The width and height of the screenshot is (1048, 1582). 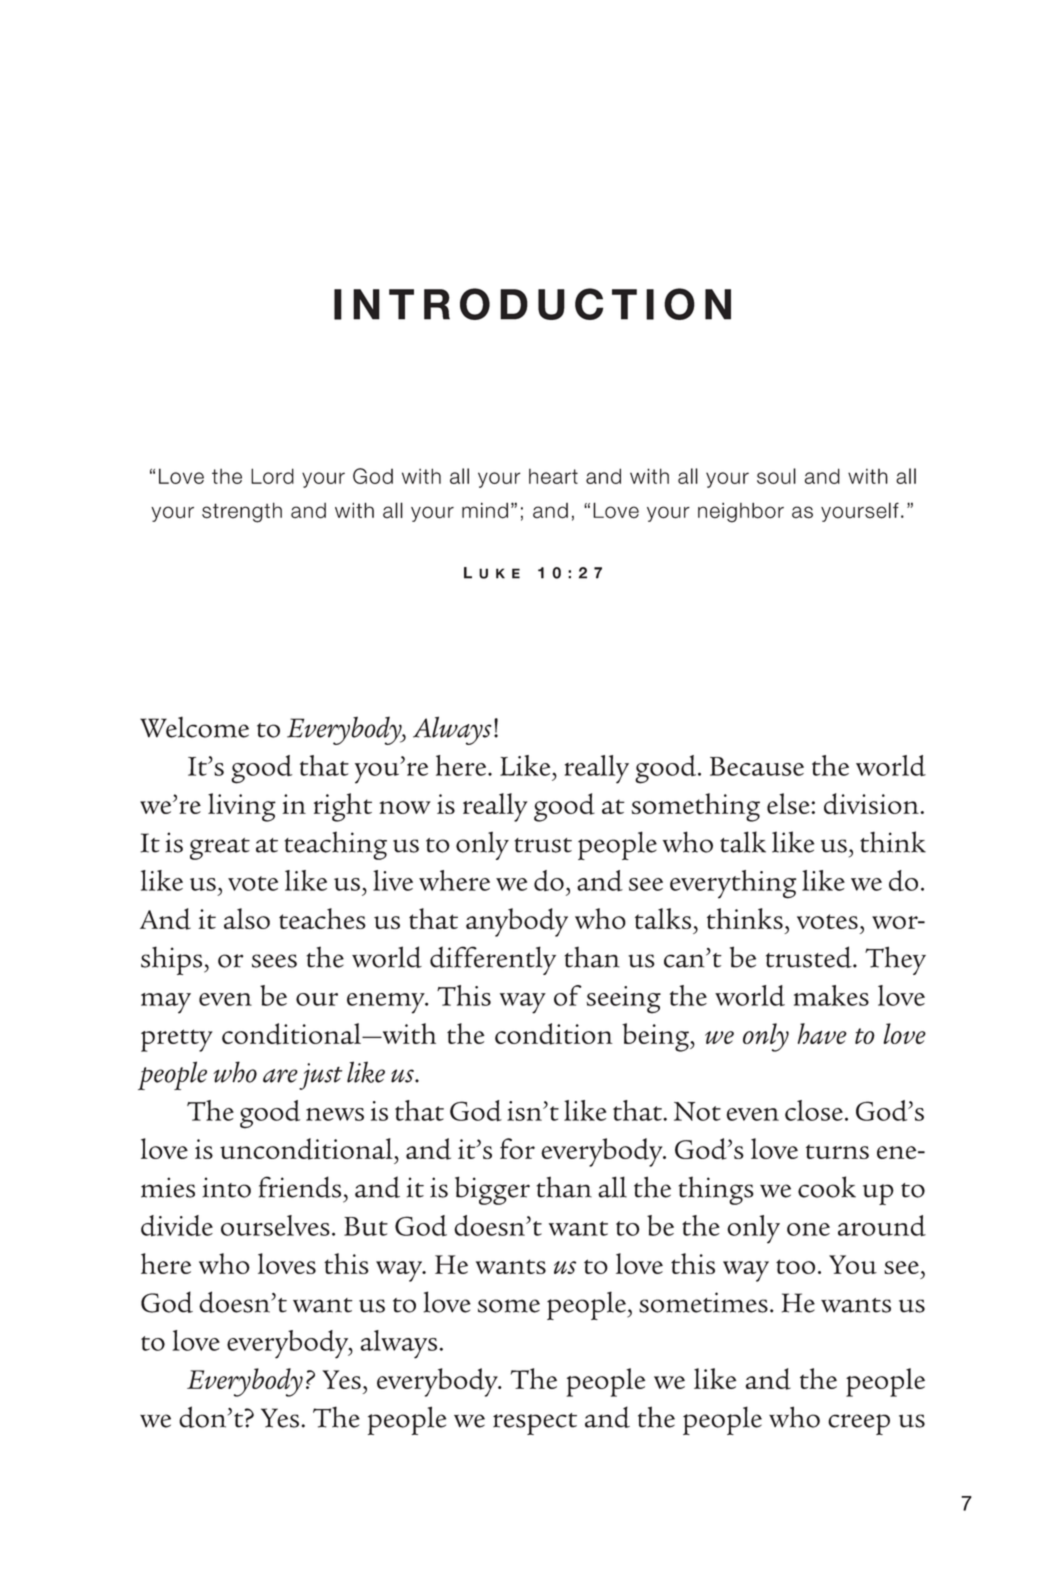 I want to click on Because, so click(x=757, y=766).
